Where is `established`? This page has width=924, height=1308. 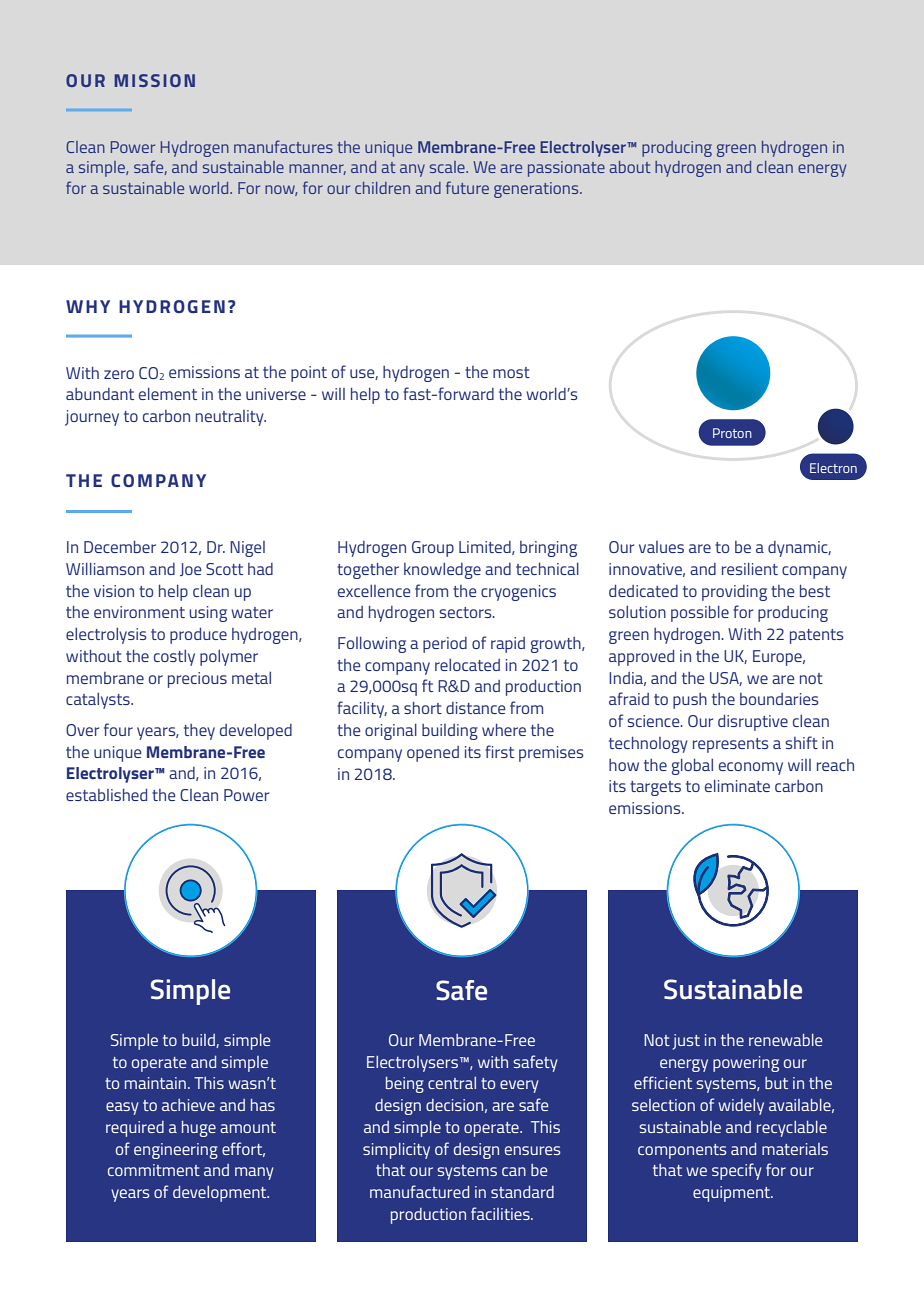 established is located at coordinates (106, 795).
